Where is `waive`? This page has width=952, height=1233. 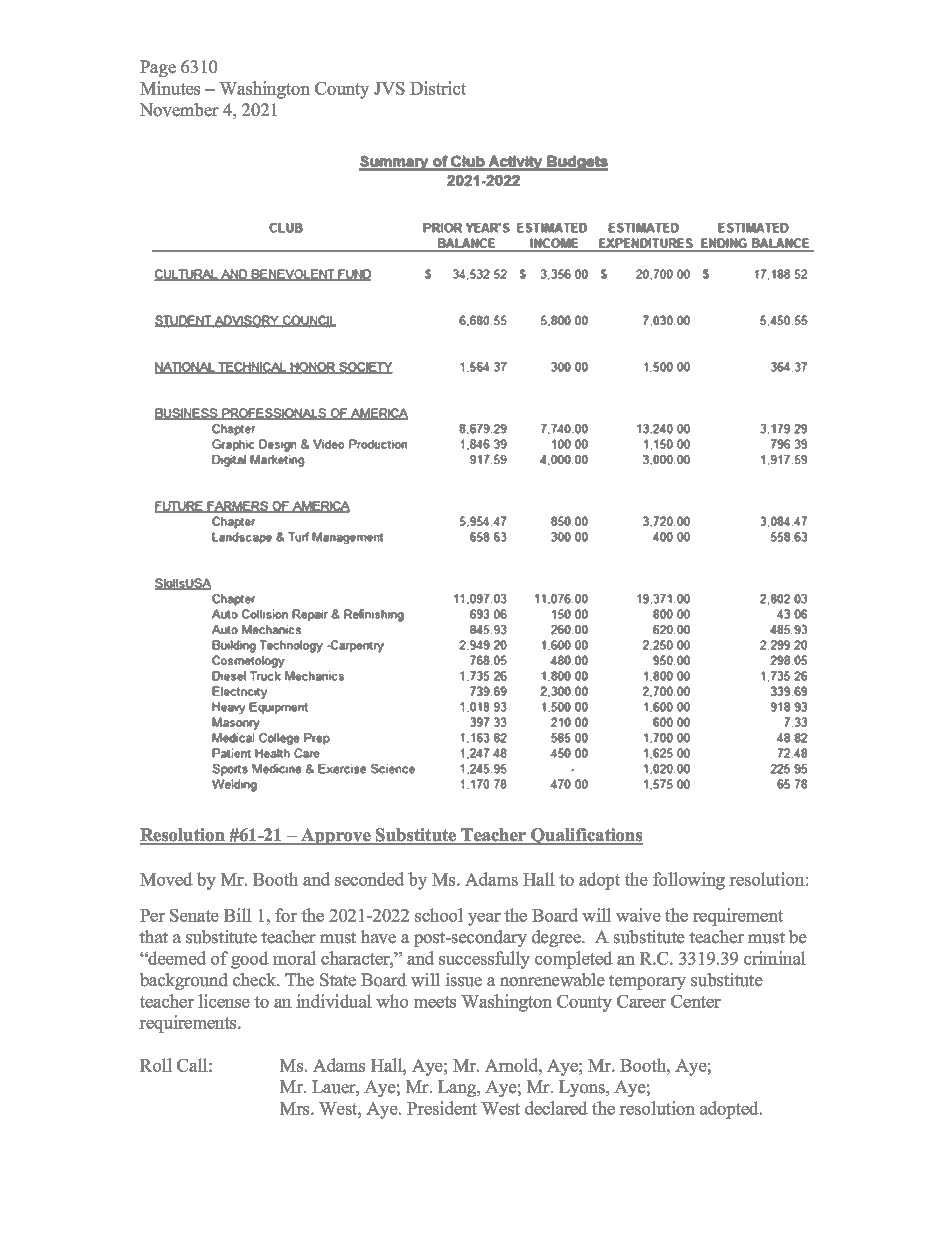 waive is located at coordinates (638, 915).
